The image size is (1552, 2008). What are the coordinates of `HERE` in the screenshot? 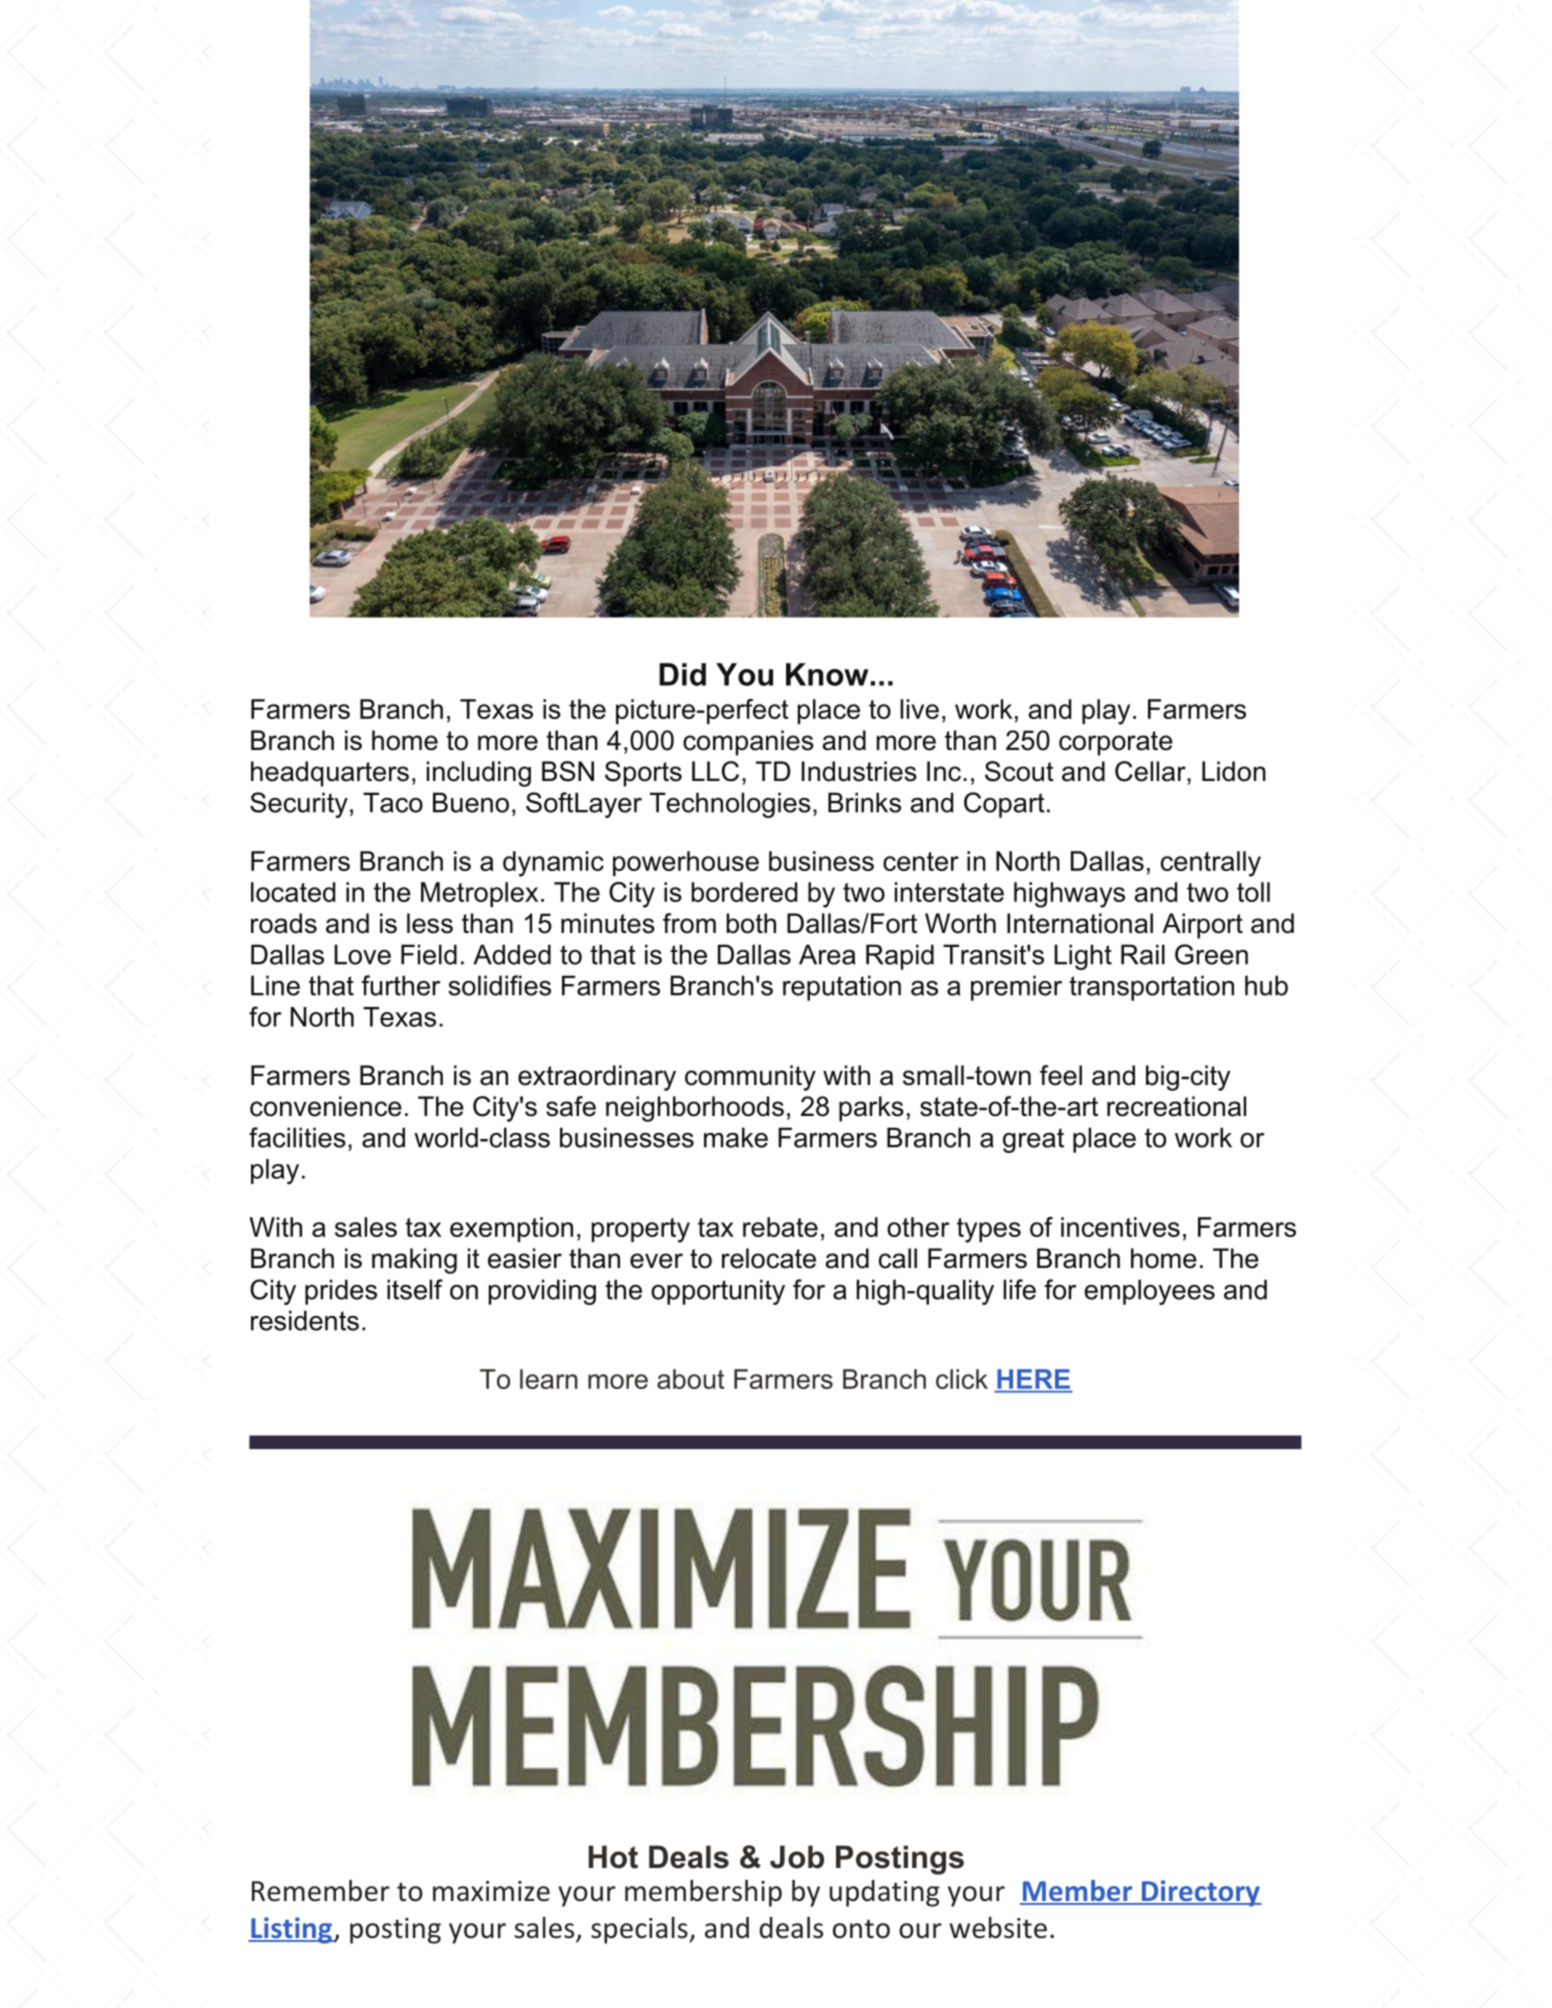 It's located at (1034, 1379).
